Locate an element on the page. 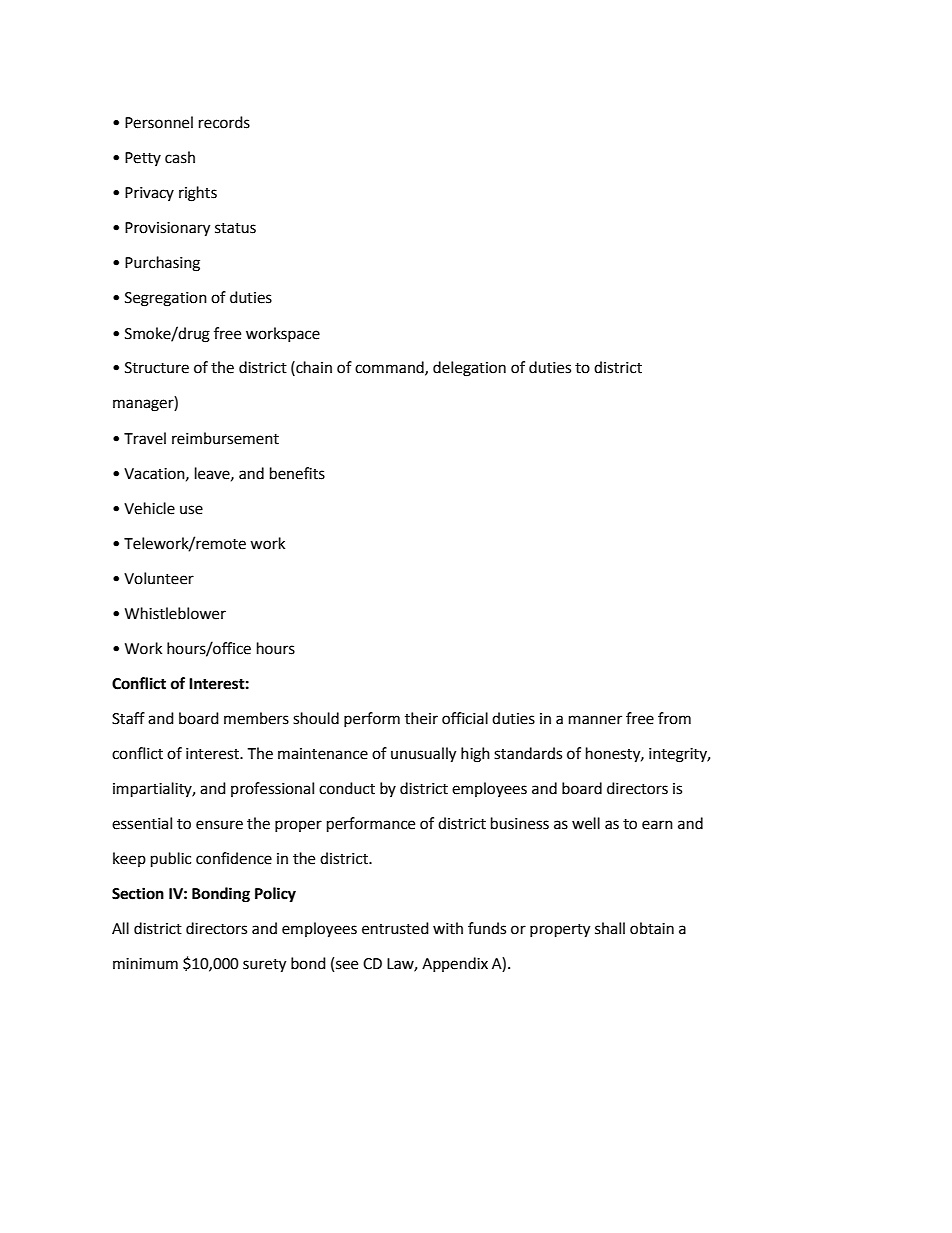 The height and width of the image is (1233, 952). entrusted is located at coordinates (395, 928).
